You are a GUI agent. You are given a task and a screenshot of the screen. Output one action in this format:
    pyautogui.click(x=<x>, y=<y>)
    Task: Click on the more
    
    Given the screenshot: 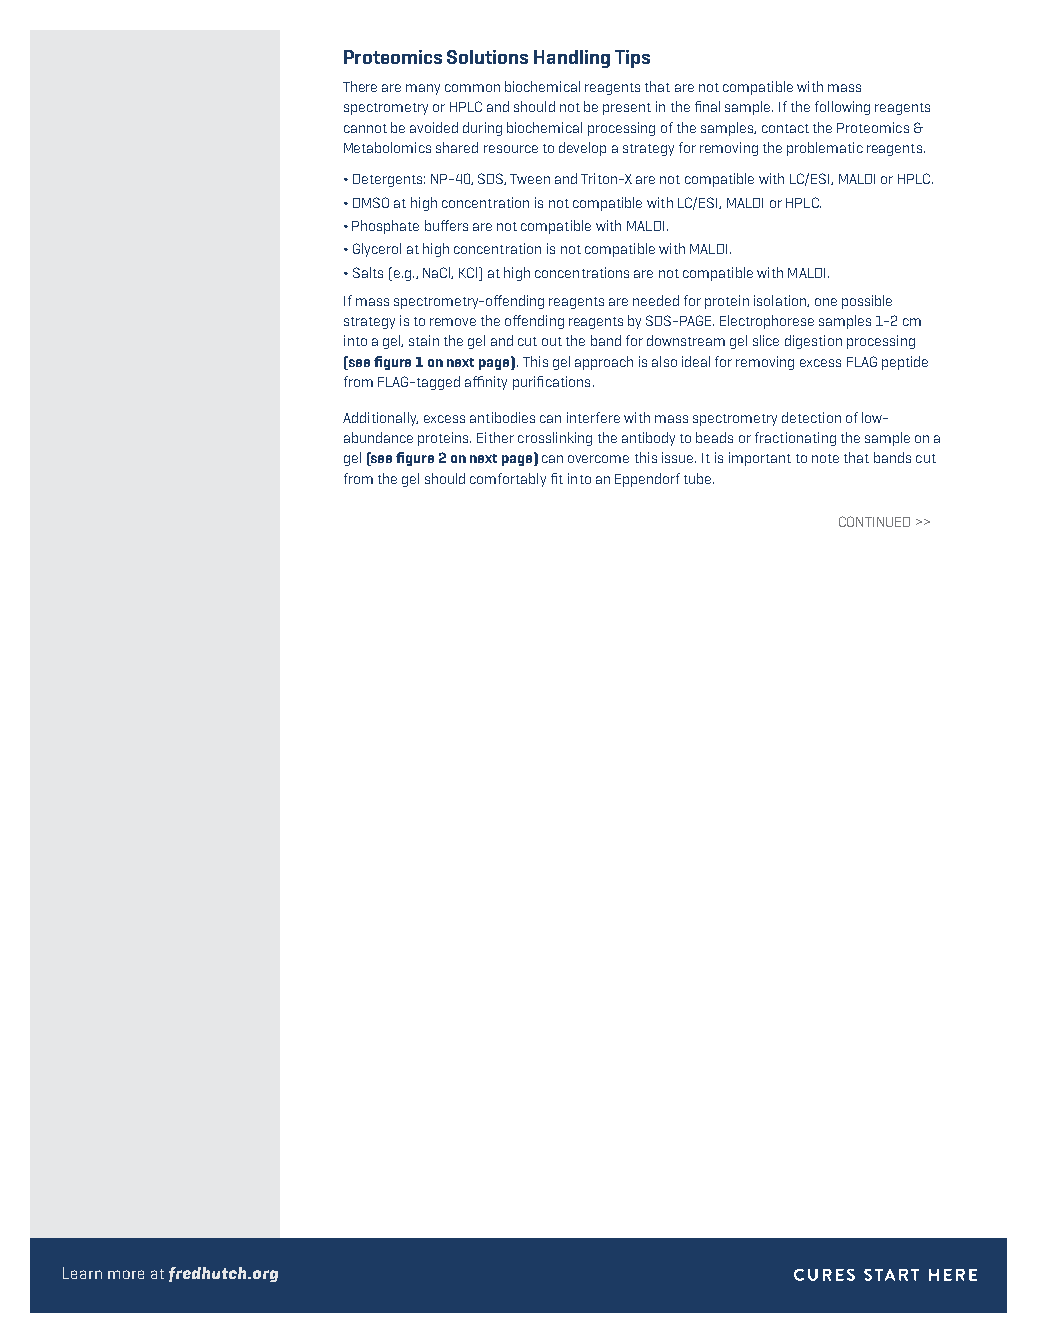 What is the action you would take?
    pyautogui.click(x=126, y=1274)
